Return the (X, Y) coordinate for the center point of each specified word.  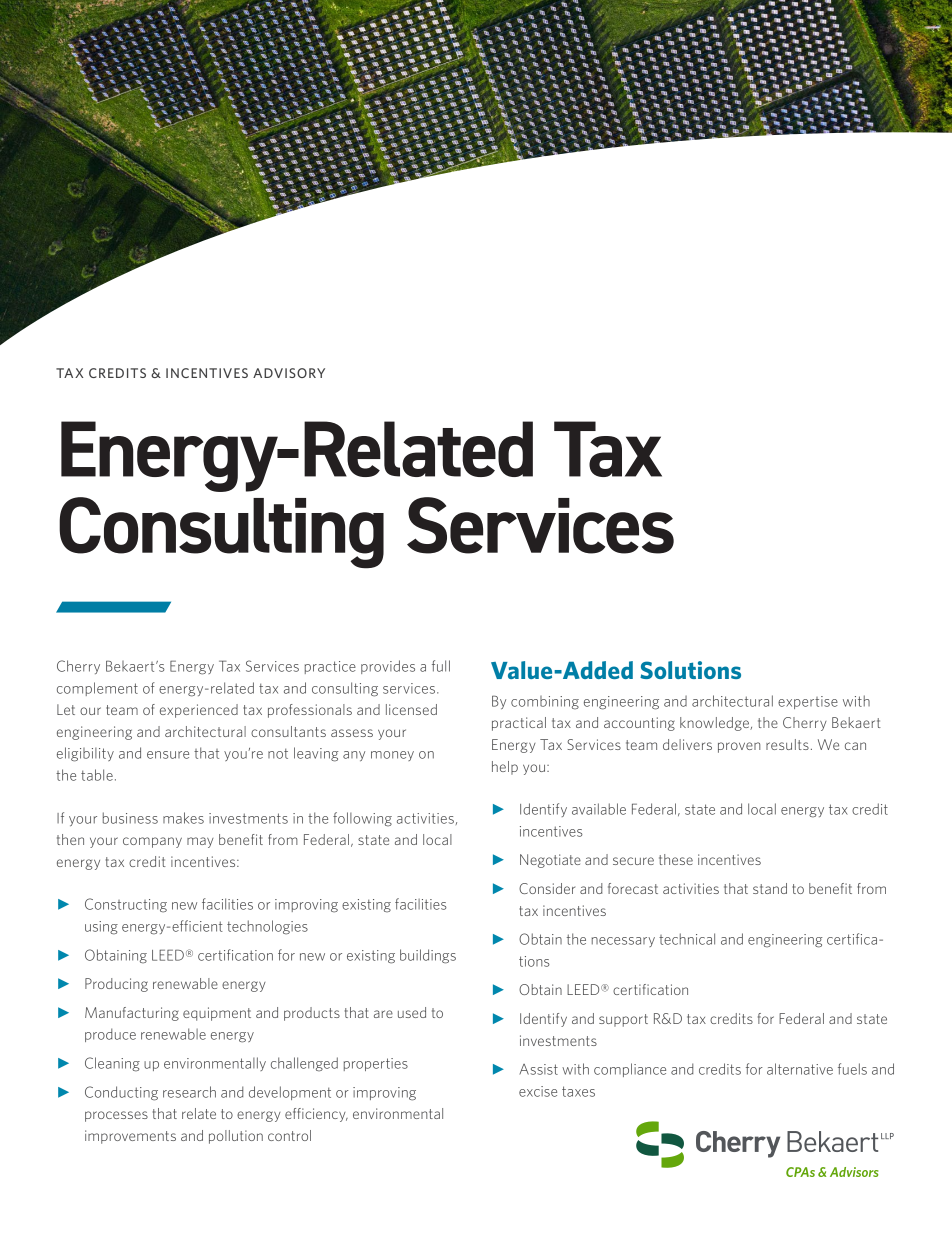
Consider (547, 888)
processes (116, 1116)
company (152, 842)
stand (770, 888)
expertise (808, 702)
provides (388, 667)
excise (538, 1091)
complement (97, 689)
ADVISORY (289, 373)
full (441, 666)
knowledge (715, 724)
